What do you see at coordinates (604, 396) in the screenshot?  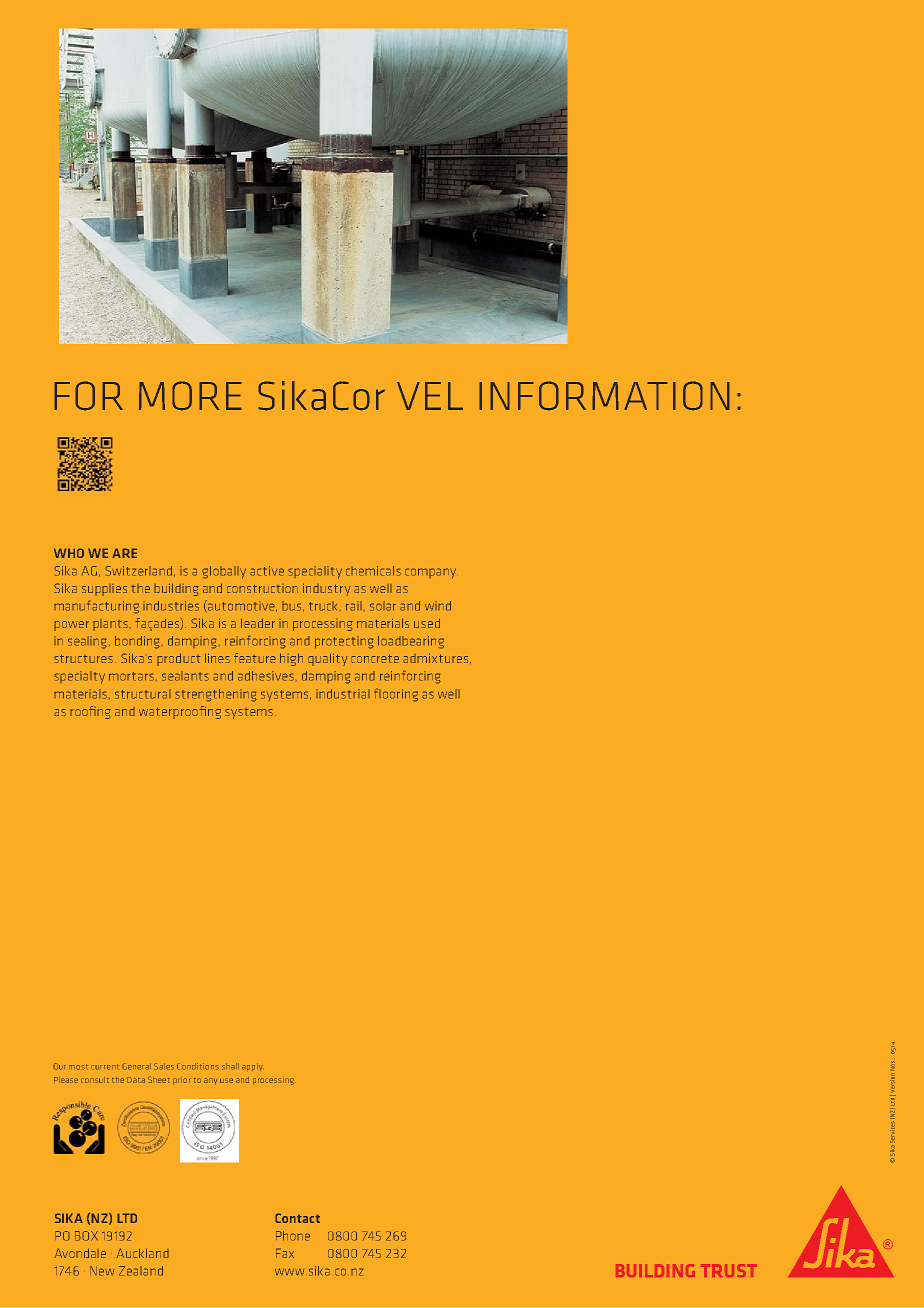 I see `INFORMATION` at bounding box center [604, 396].
